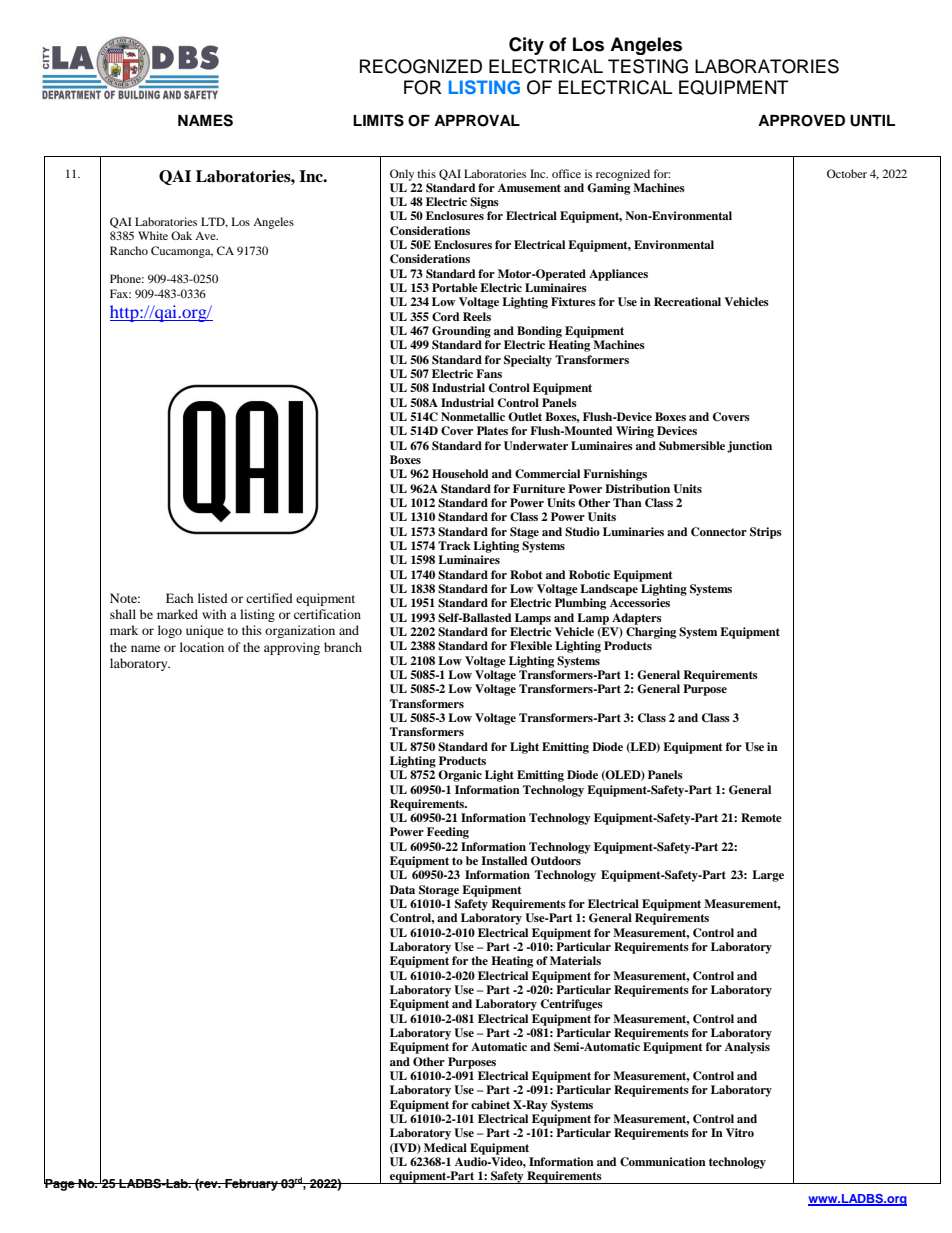 Image resolution: width=952 pixels, height=1233 pixels. What do you see at coordinates (801, 121) in the screenshot?
I see `APPROVED` at bounding box center [801, 121].
